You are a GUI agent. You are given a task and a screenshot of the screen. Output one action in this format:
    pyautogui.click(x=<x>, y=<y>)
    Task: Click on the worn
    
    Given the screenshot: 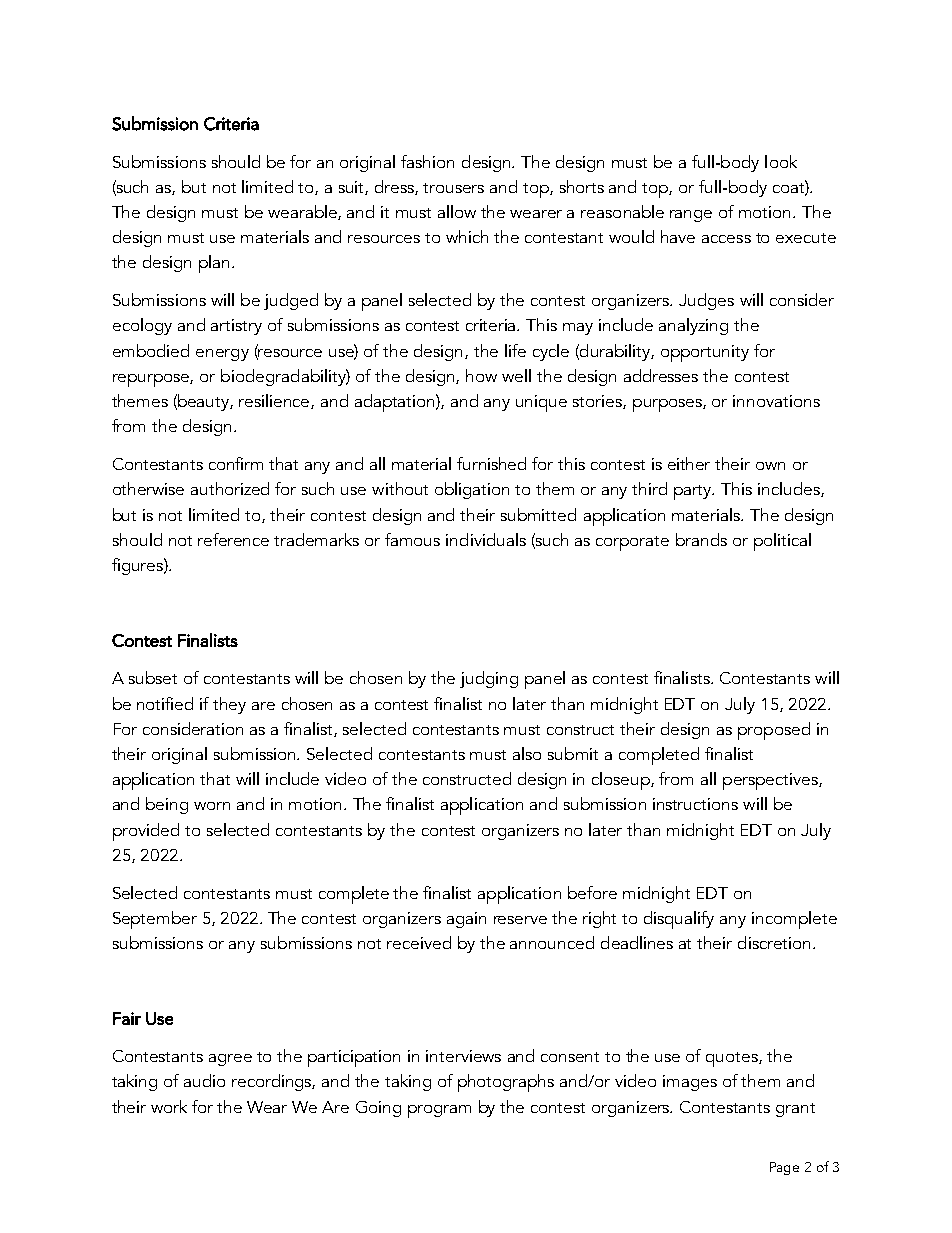 What is the action you would take?
    pyautogui.click(x=212, y=806)
